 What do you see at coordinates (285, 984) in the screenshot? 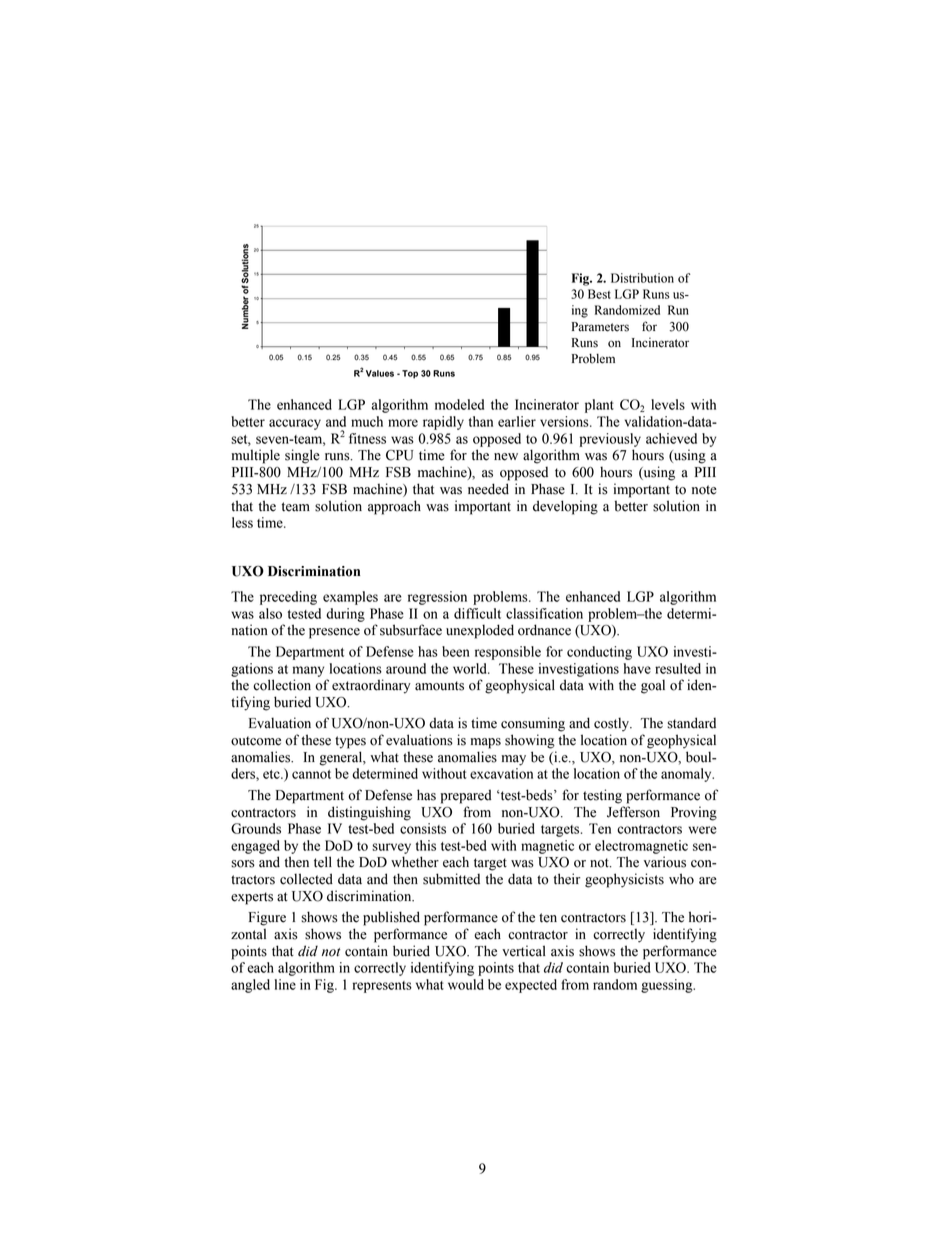
I see `line` at bounding box center [285, 984].
